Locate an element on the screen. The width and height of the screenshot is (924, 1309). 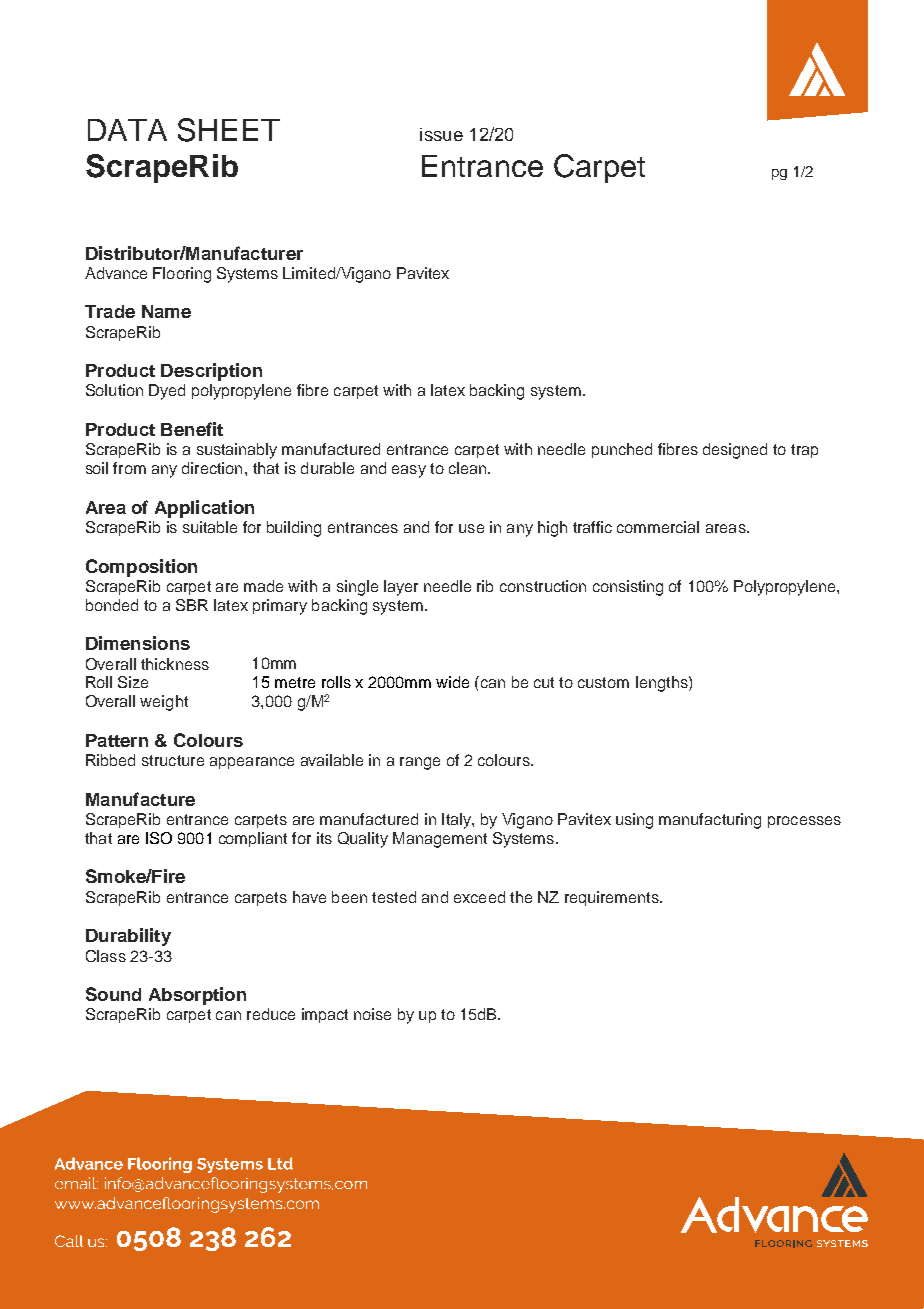
trap is located at coordinates (804, 451).
